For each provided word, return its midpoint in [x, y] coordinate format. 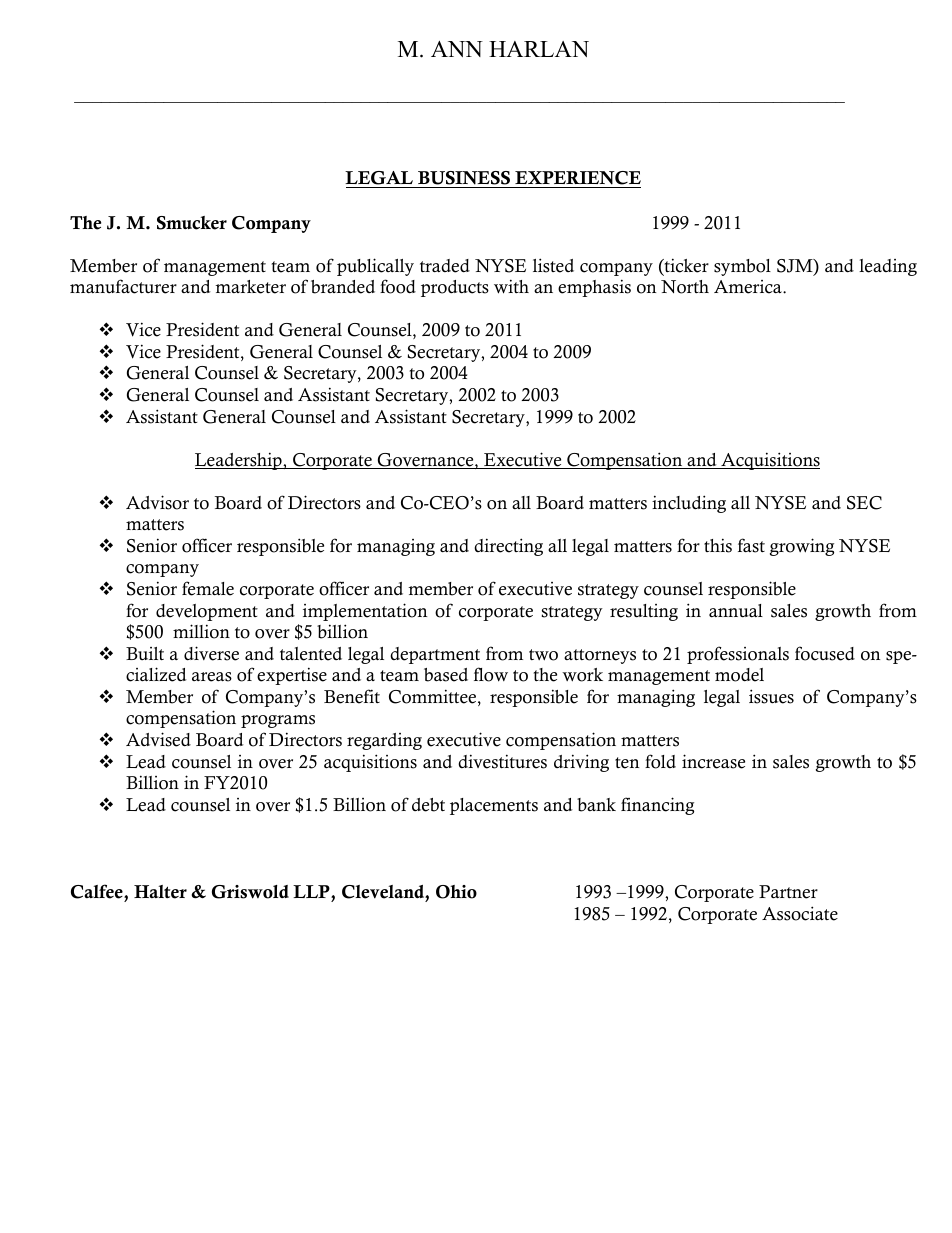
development [207, 612]
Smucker [192, 223]
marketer [250, 287]
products [455, 288]
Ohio [456, 892]
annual [736, 611]
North [685, 287]
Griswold [250, 892]
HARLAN [539, 49]
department [435, 655]
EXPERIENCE [577, 179]
